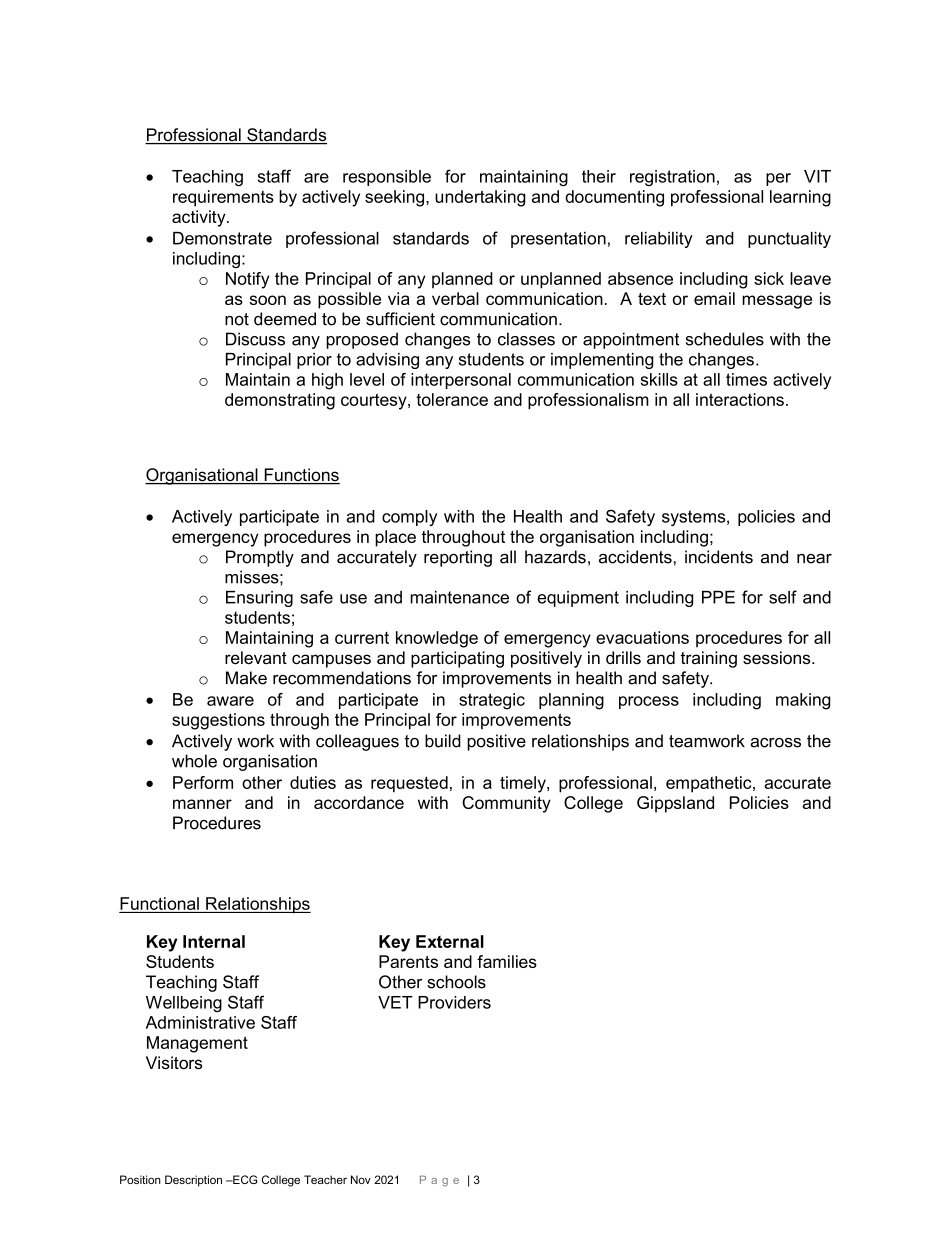  I want to click on requirements, so click(223, 198).
